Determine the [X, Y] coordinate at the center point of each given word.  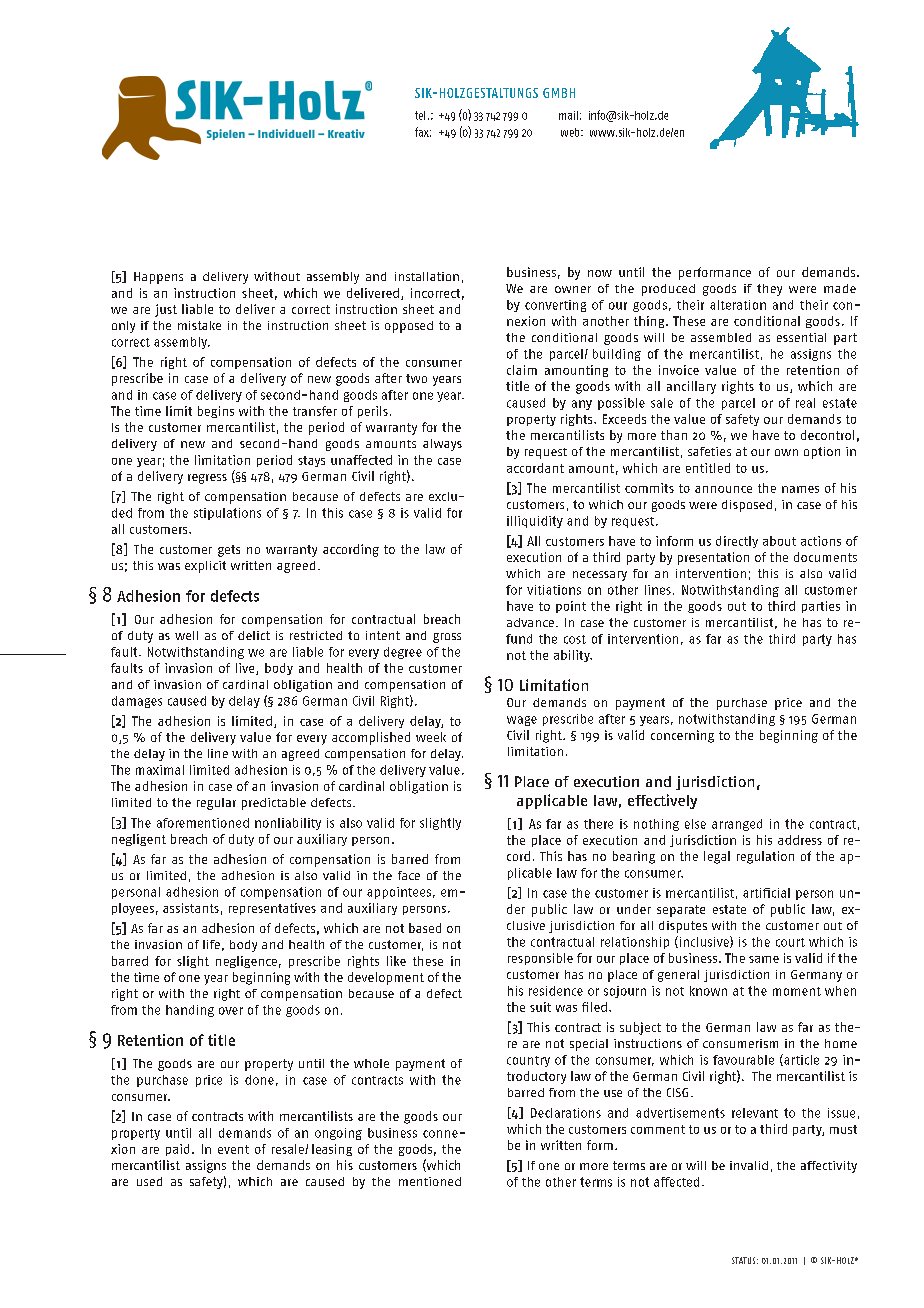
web [571, 132]
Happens [158, 278]
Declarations [566, 1113]
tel [420, 115]
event [233, 1149]
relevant [755, 1113]
